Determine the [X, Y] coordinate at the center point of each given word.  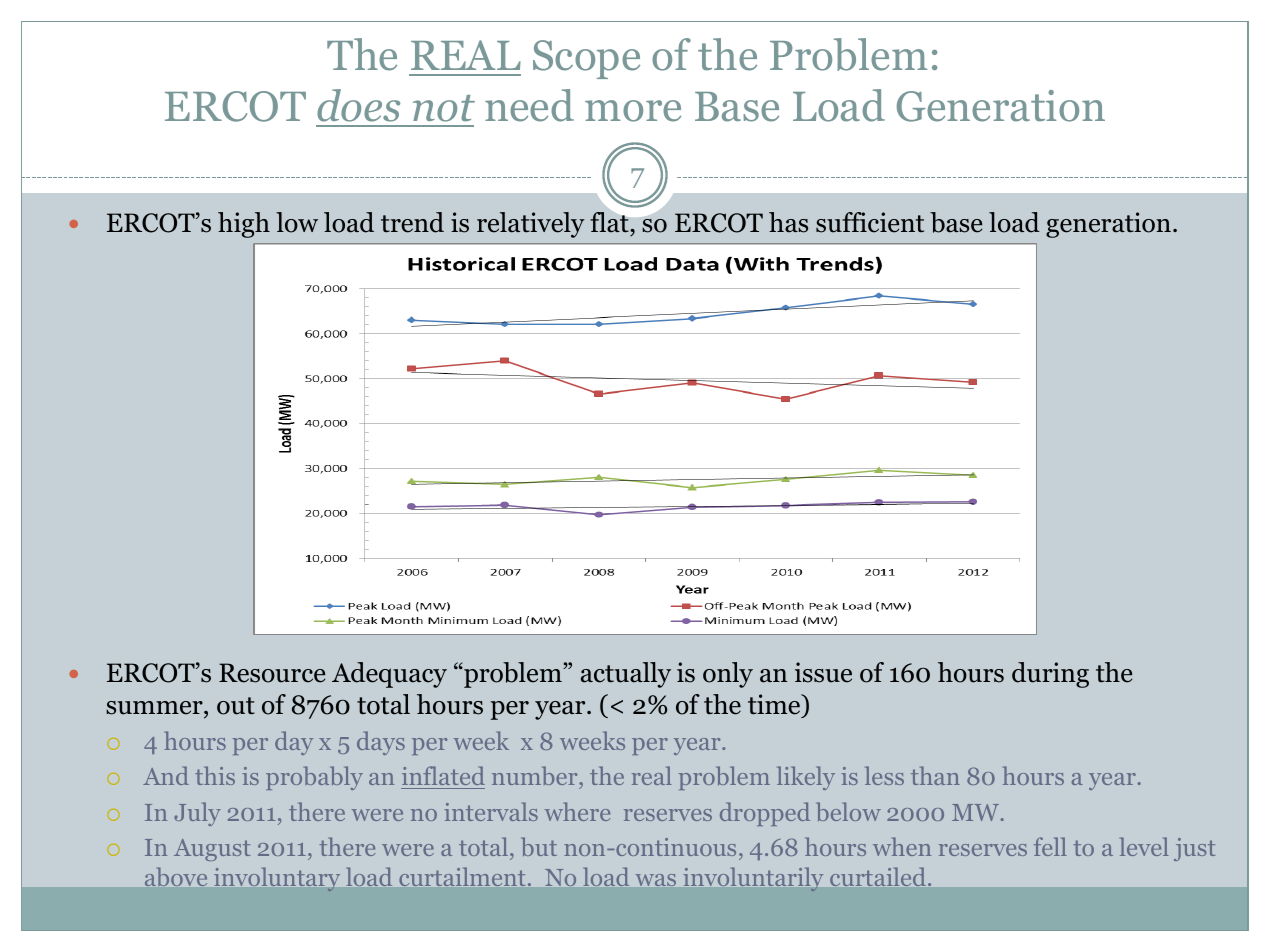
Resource [272, 673]
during [1050, 675]
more [633, 111]
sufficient [870, 222]
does [358, 105]
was [656, 880]
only [728, 675]
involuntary [277, 879]
